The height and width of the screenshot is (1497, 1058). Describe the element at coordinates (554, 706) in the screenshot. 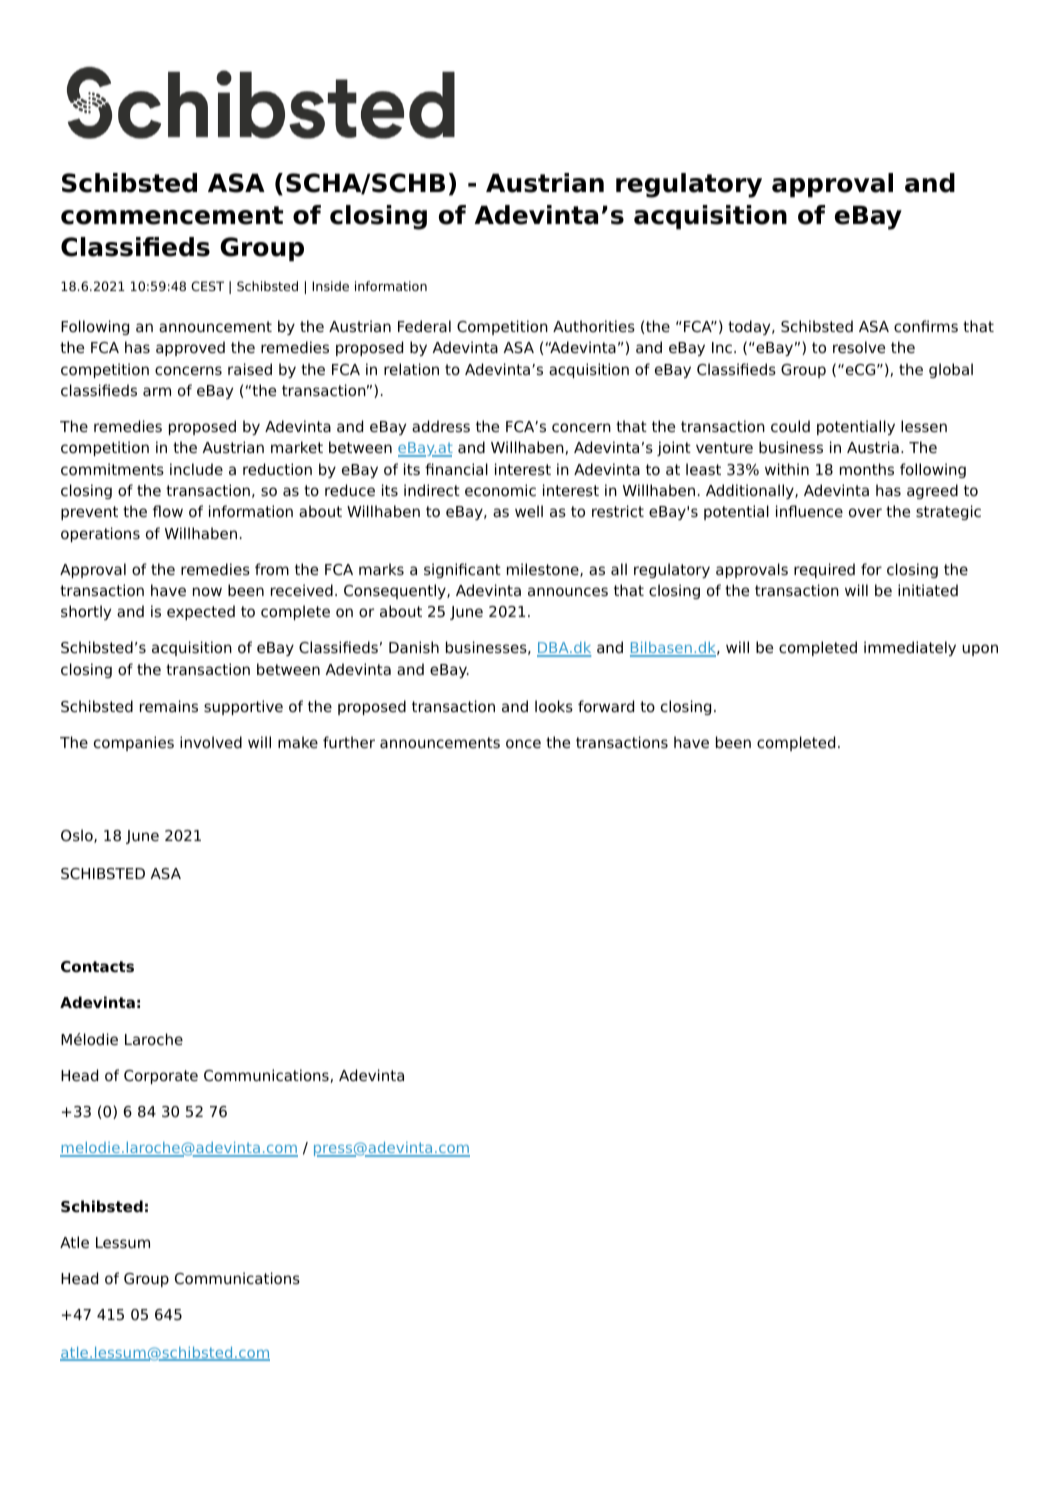

I see `looks` at that location.
